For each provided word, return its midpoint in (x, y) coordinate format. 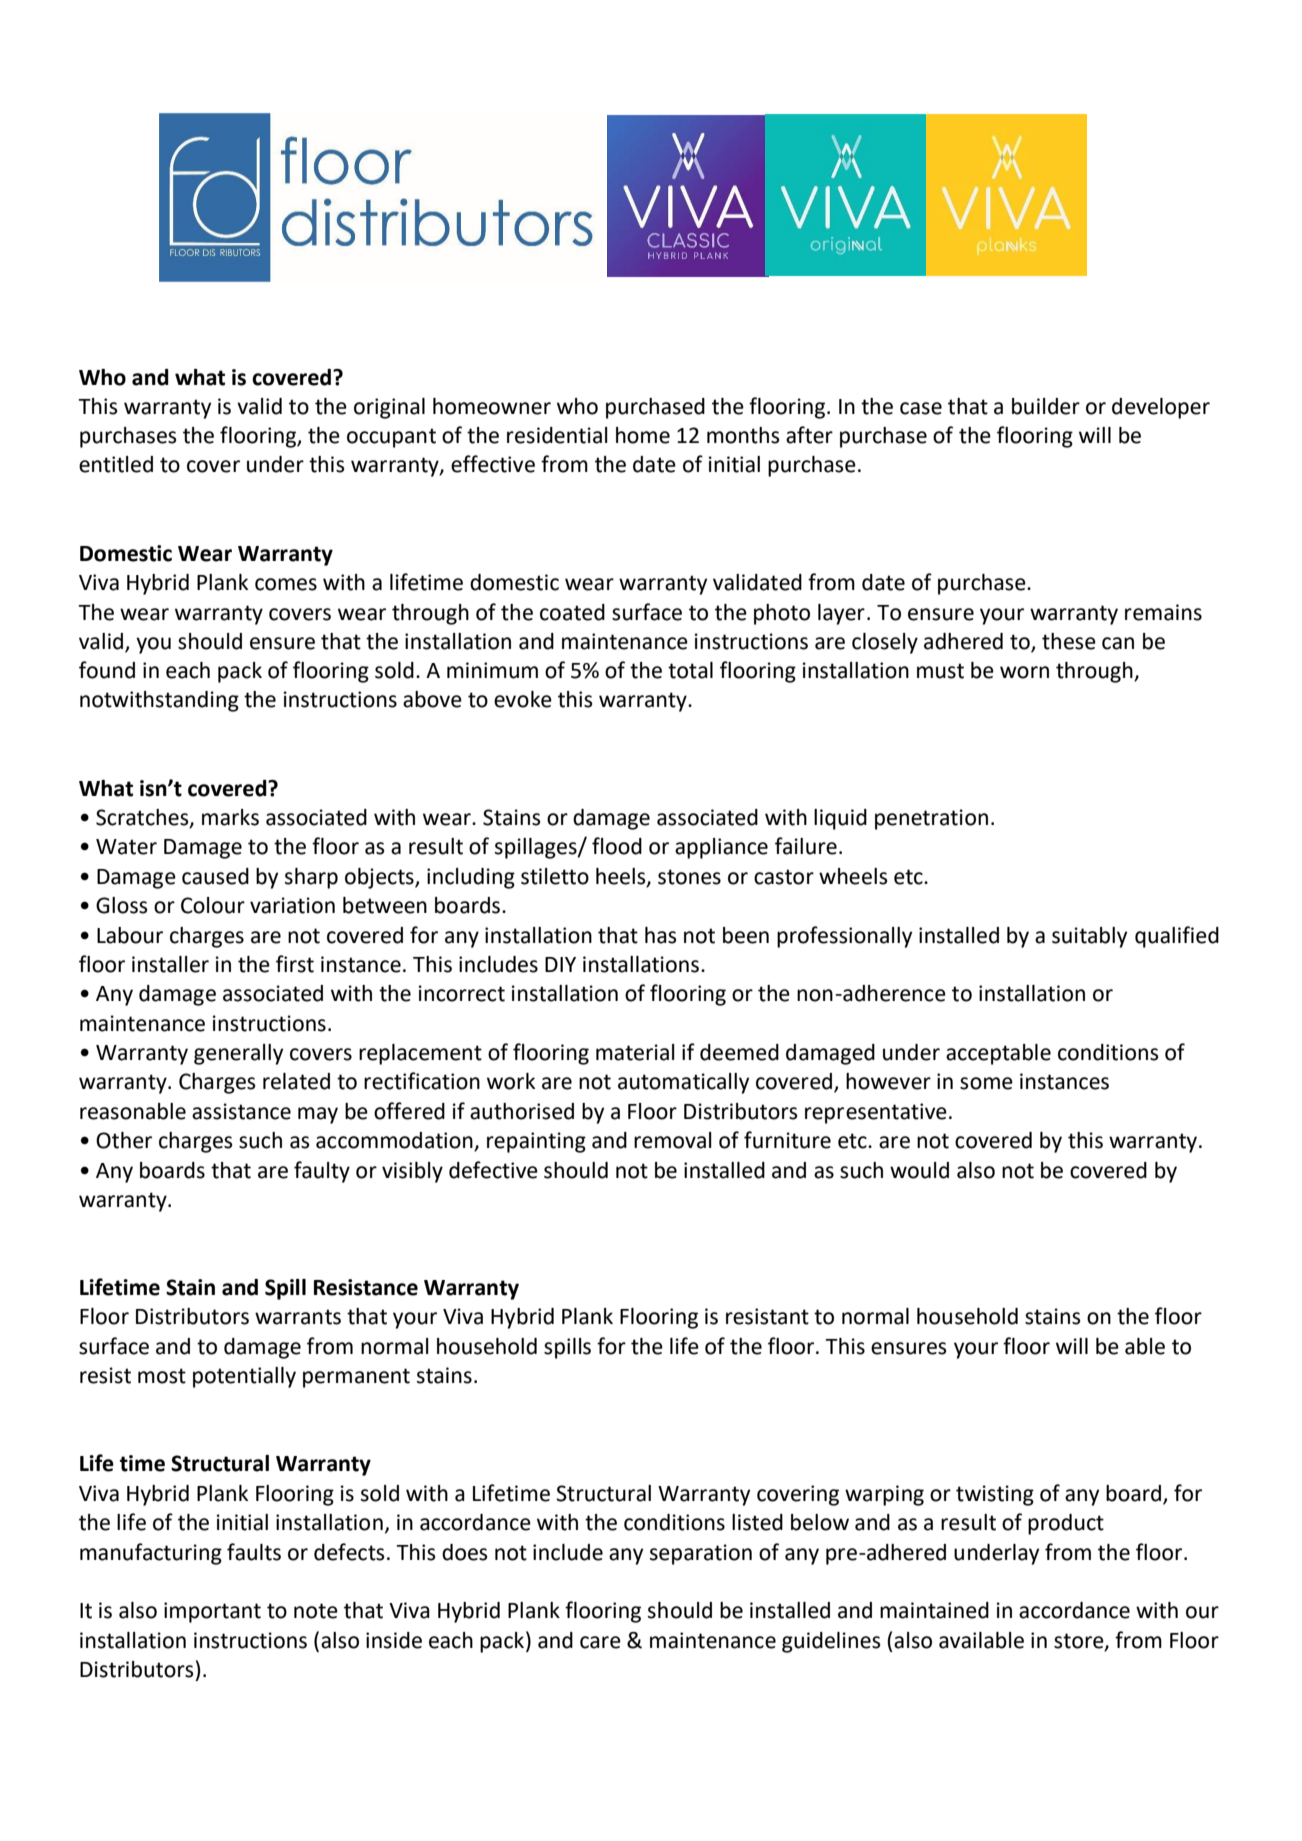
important (212, 1612)
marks (230, 817)
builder (1046, 406)
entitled (116, 464)
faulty (322, 1172)
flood (617, 846)
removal (673, 1140)
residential (557, 435)
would (919, 1170)
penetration (931, 819)
